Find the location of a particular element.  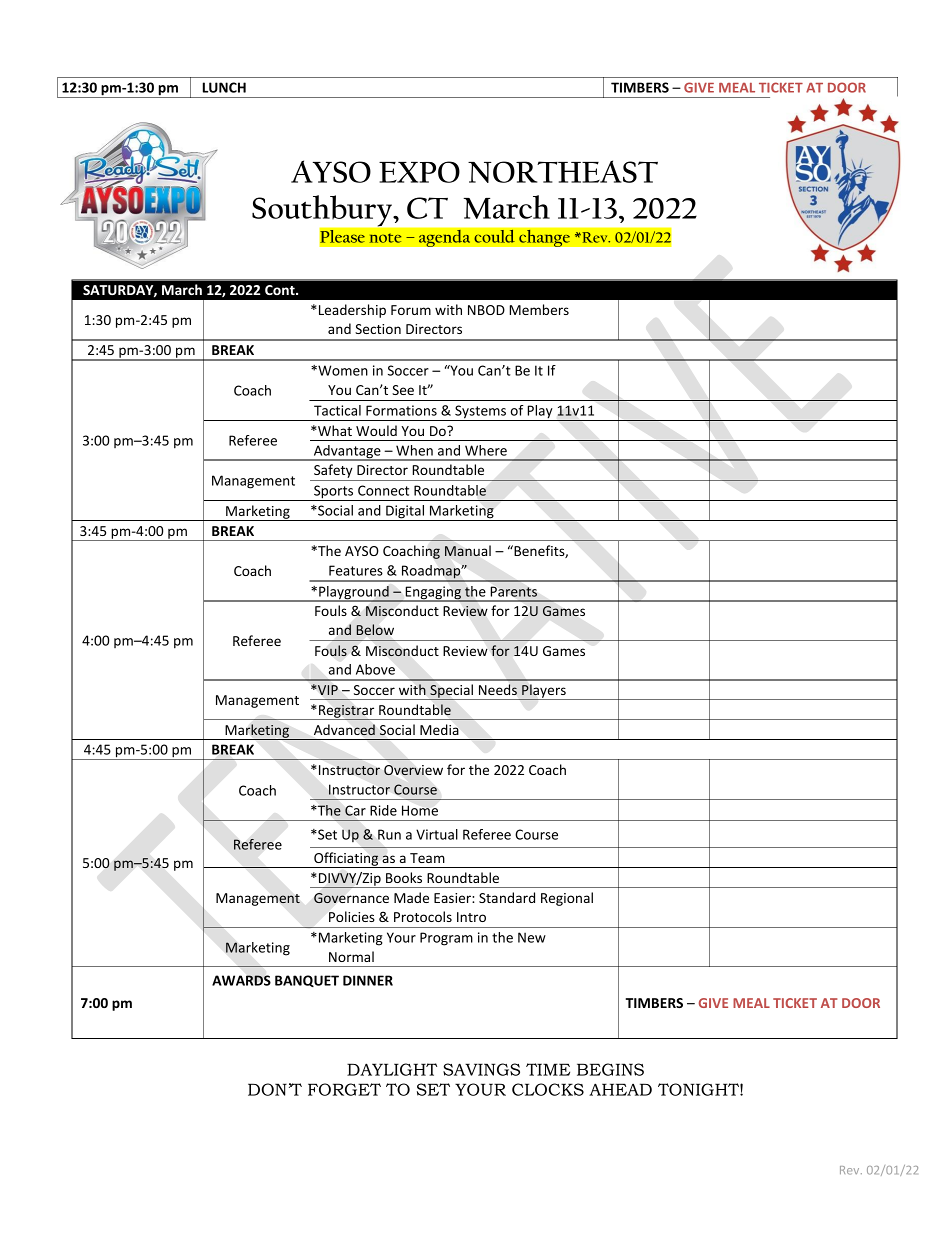

DAYLIGHT is located at coordinates (392, 1069).
